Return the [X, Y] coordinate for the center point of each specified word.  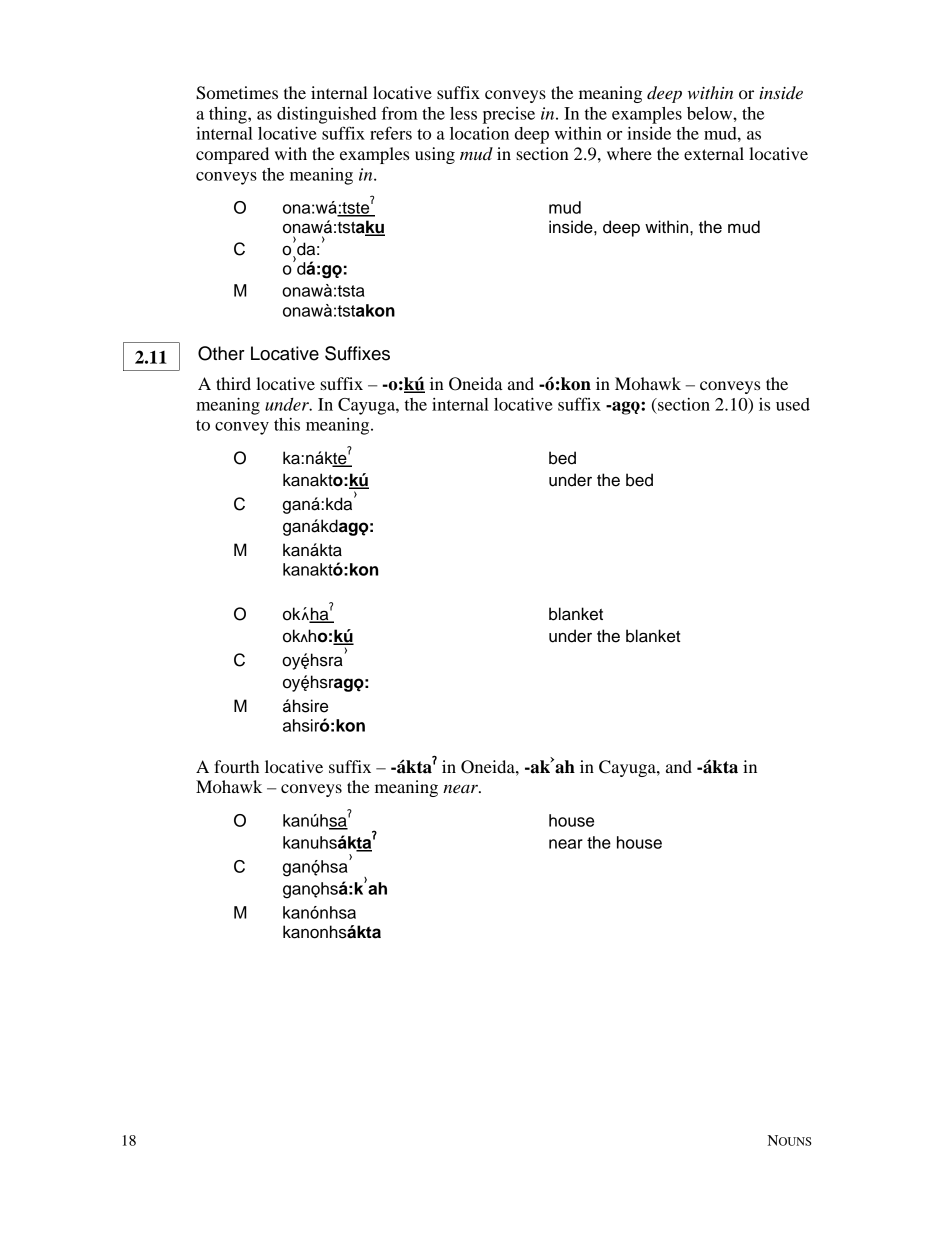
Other [221, 353]
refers [391, 133]
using [435, 155]
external [714, 153]
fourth [236, 766]
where [629, 153]
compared [232, 155]
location [479, 133]
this [287, 424]
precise [509, 115]
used [793, 404]
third [233, 383]
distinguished [327, 115]
